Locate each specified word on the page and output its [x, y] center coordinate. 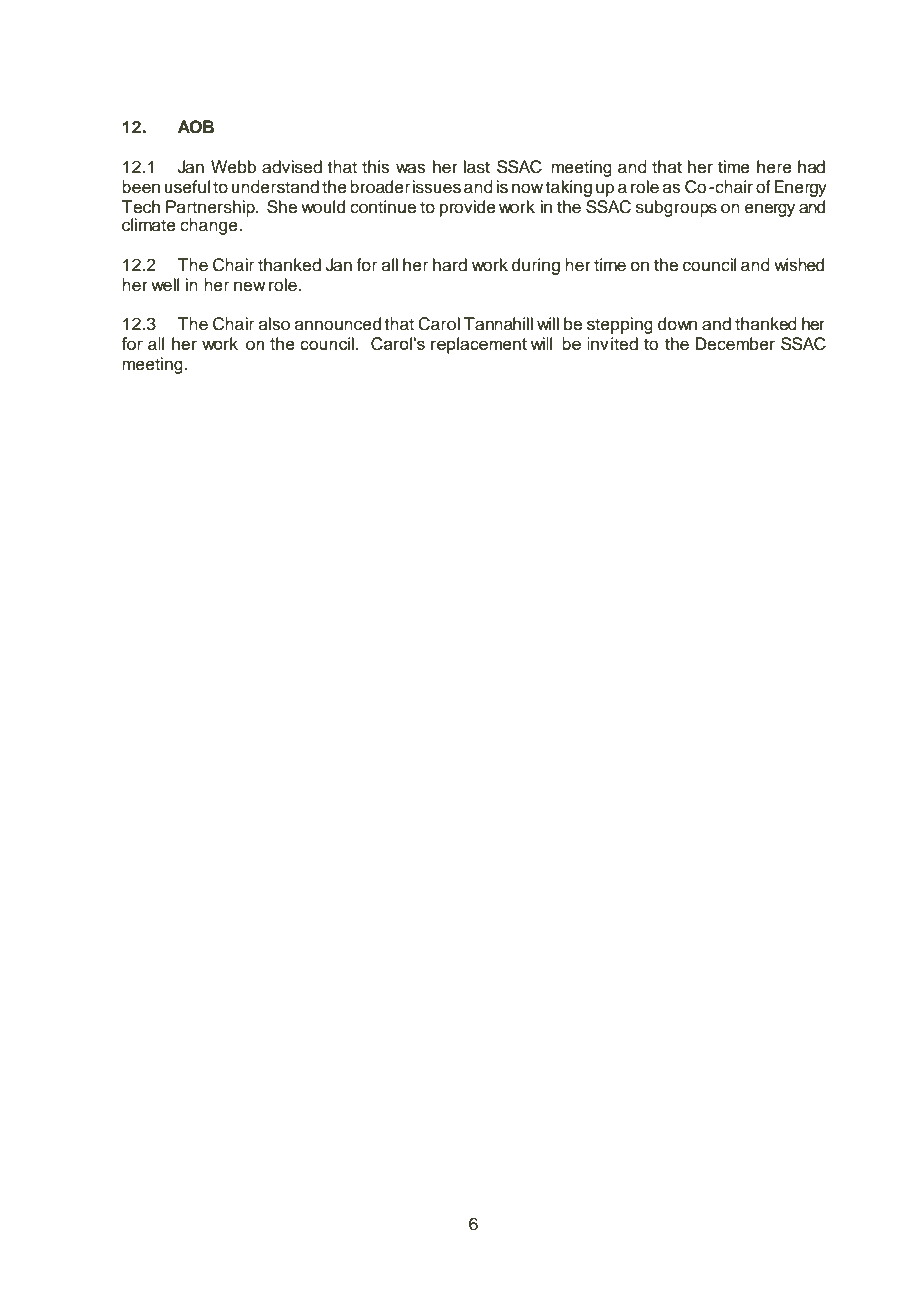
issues [436, 187]
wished [799, 265]
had [811, 167]
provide [468, 208]
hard [450, 265]
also [274, 324]
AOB [196, 127]
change [210, 226]
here [774, 167]
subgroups [676, 208]
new [250, 286]
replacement [479, 345]
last [476, 167]
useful [187, 187]
